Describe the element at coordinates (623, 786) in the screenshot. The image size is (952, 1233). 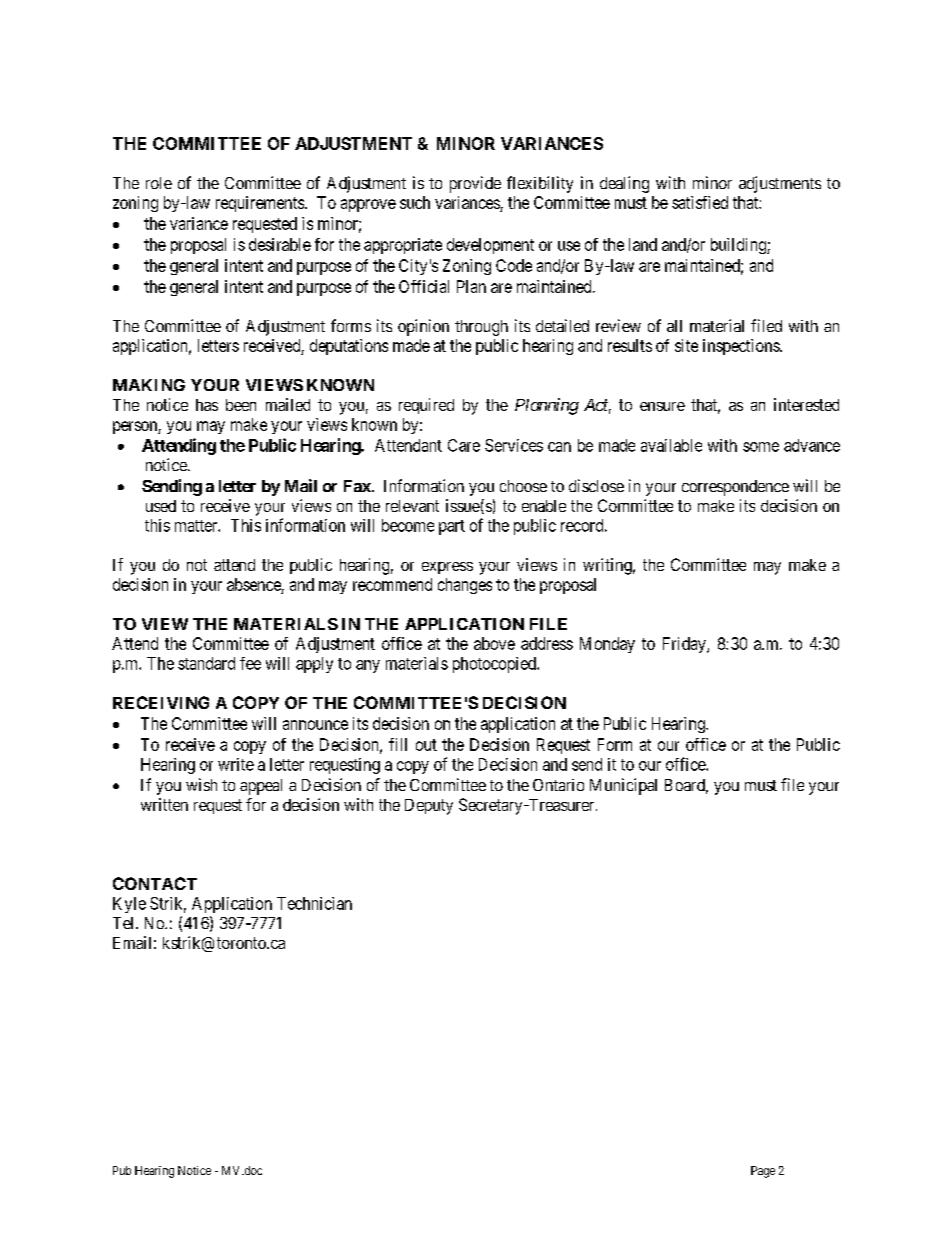
I see `Municipal` at that location.
